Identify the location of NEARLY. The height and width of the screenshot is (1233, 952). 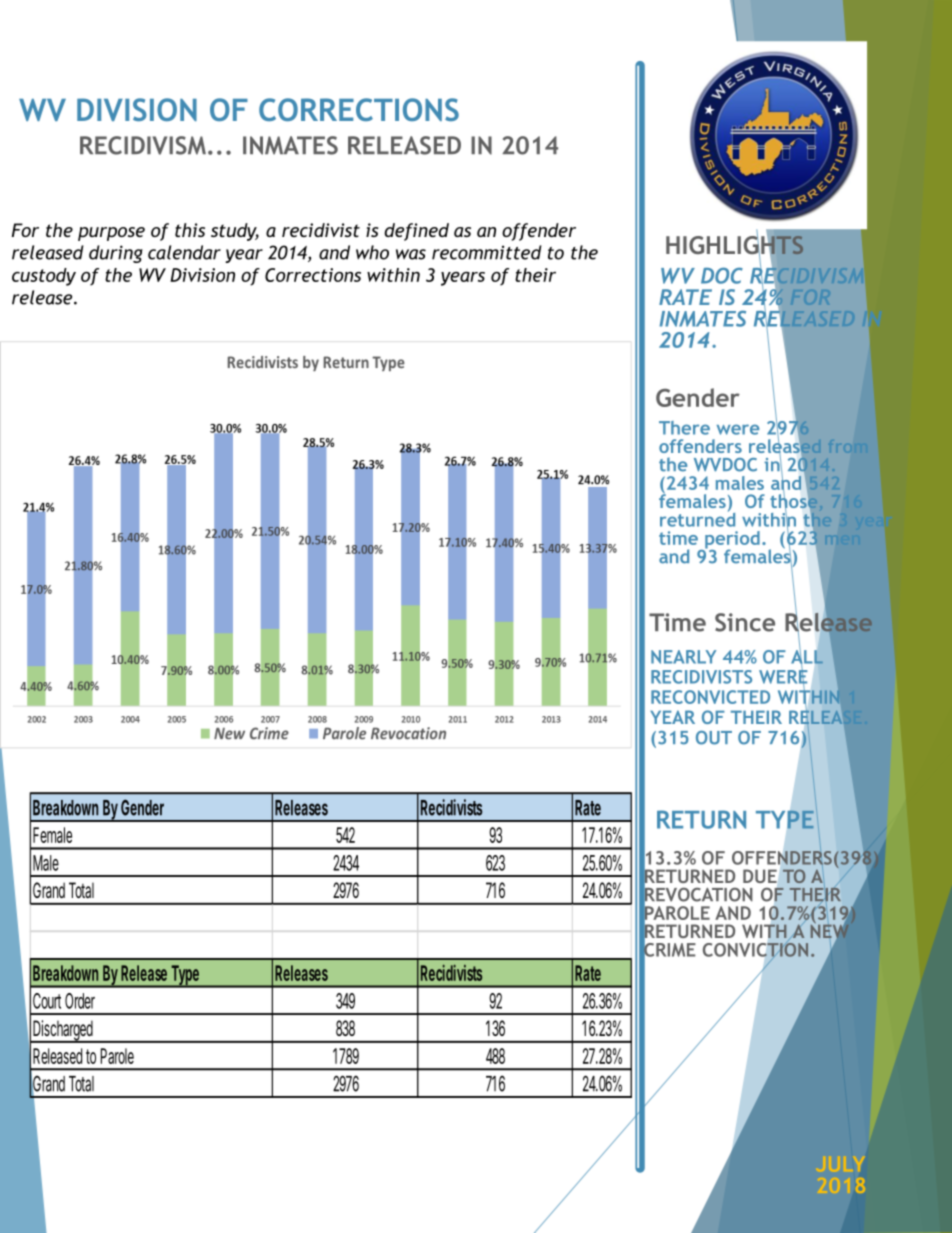
(683, 657).
